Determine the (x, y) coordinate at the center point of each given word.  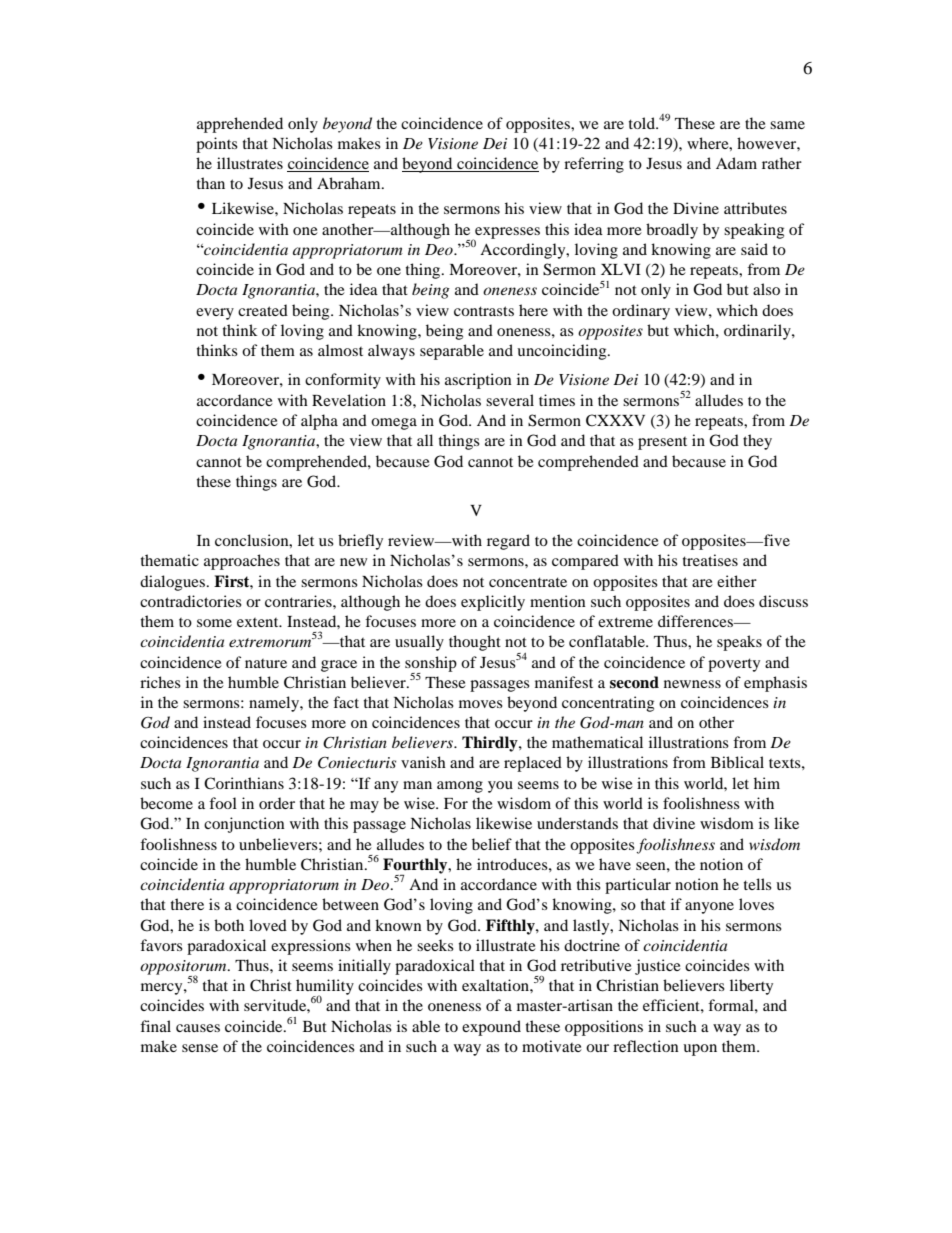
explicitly (493, 603)
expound (491, 1028)
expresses (506, 234)
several (510, 400)
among (460, 787)
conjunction (244, 825)
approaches (242, 562)
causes (198, 1028)
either (737, 581)
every (215, 314)
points (217, 145)
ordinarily (758, 332)
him (767, 783)
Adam (736, 163)
